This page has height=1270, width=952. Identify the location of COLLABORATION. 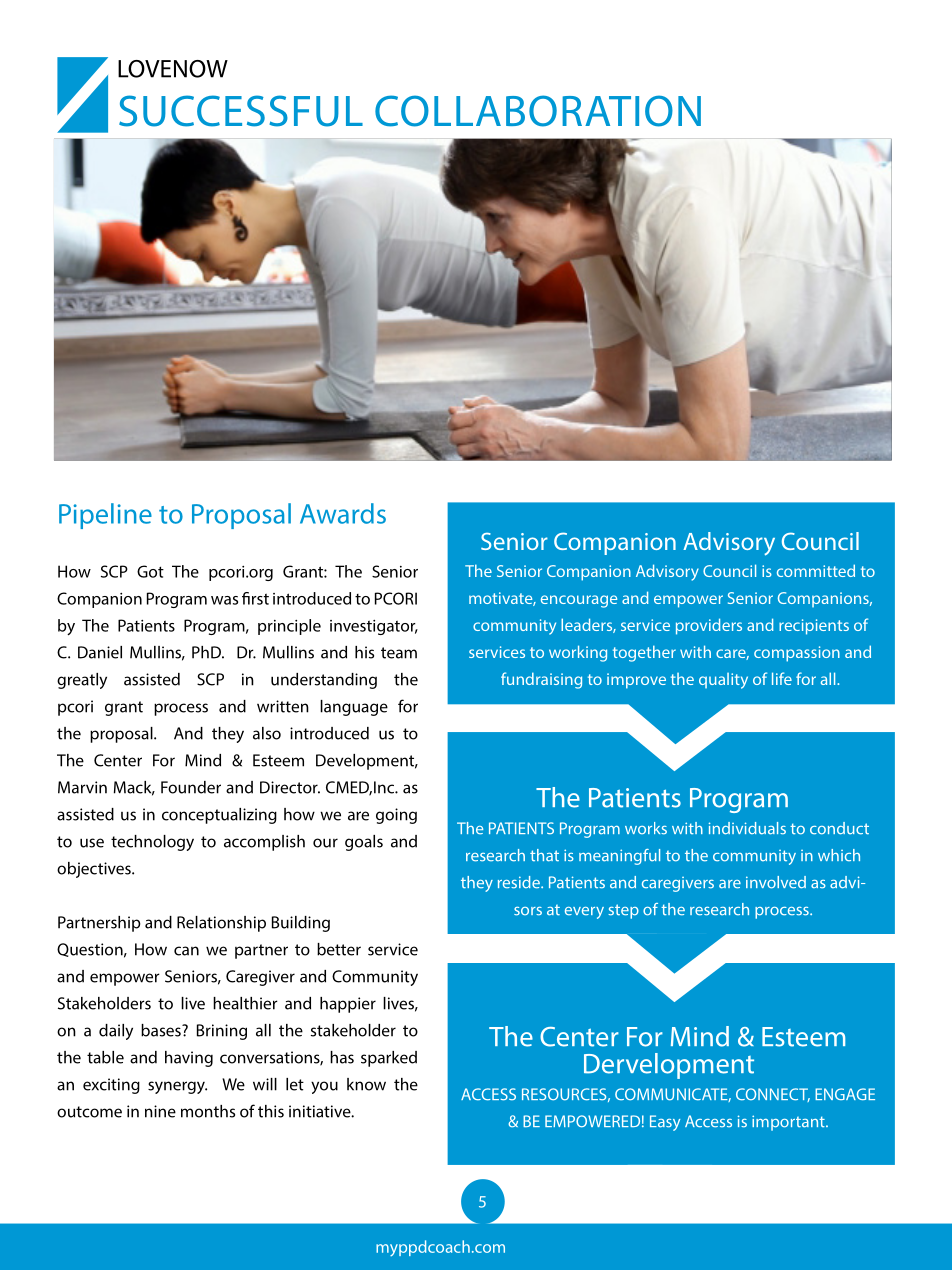
(538, 111).
